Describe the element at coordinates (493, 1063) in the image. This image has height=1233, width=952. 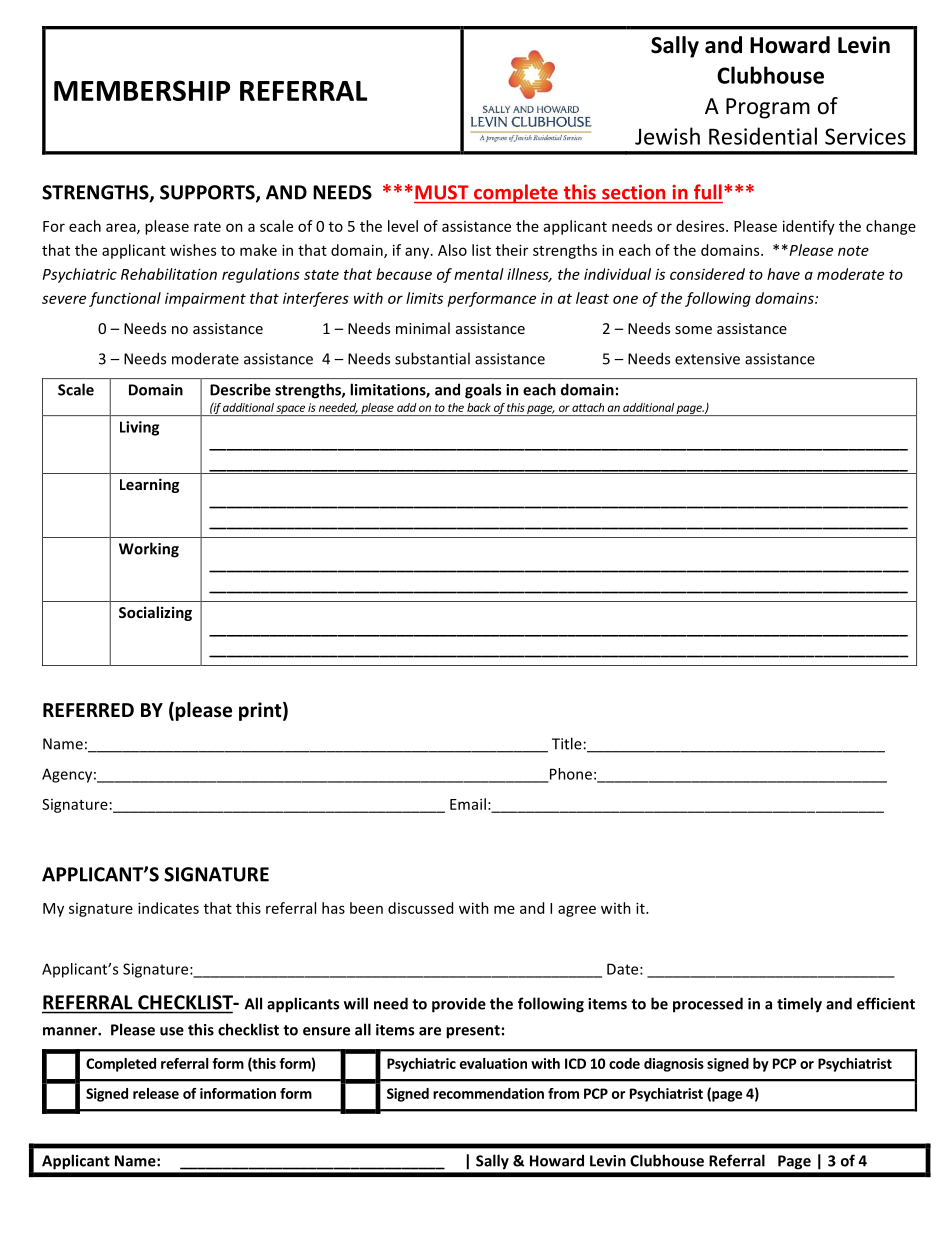
I see `evaluation` at that location.
